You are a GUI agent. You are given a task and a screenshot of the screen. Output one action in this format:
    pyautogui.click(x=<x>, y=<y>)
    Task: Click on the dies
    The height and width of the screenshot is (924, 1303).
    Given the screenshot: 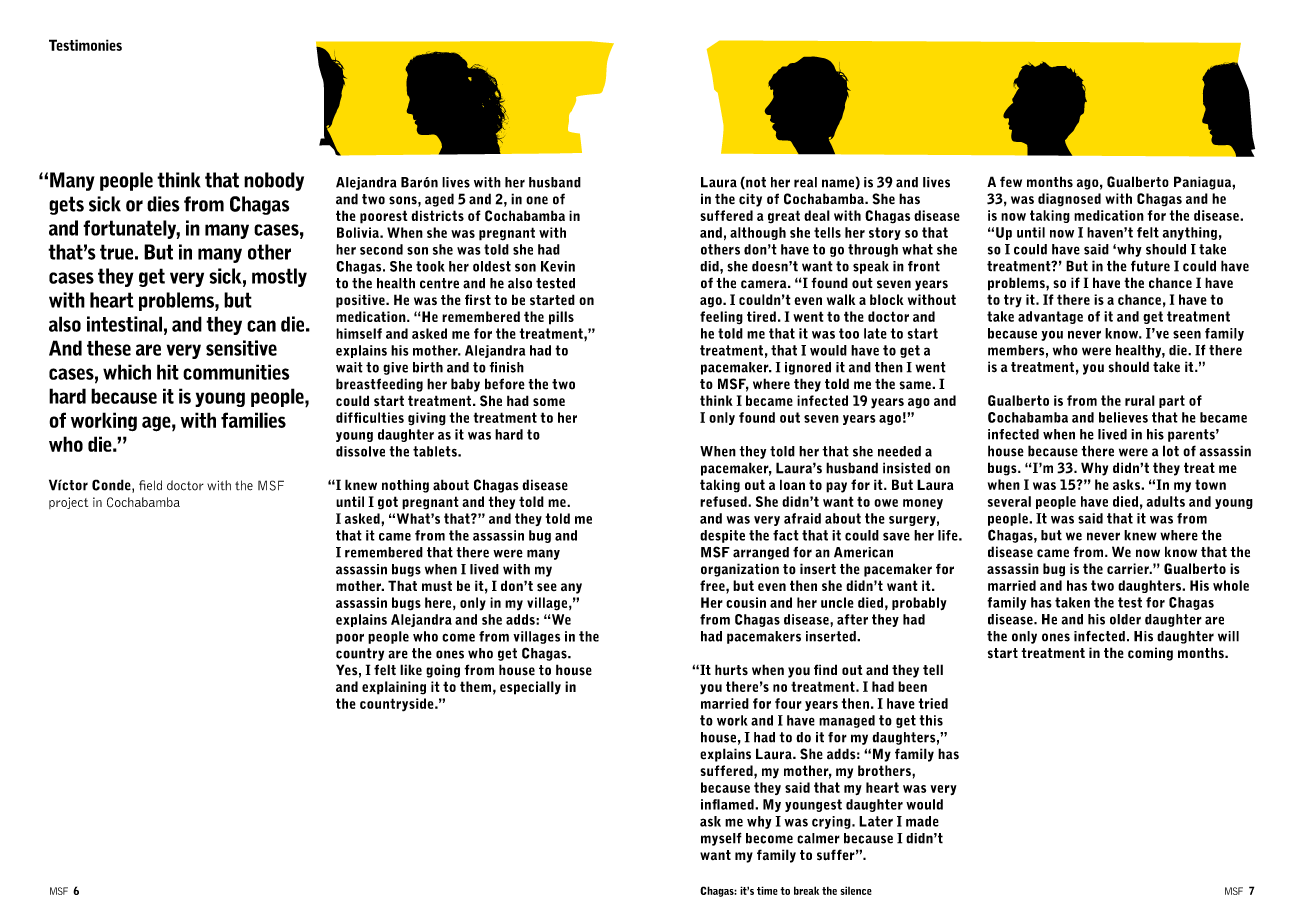 What is the action you would take?
    pyautogui.click(x=163, y=204)
